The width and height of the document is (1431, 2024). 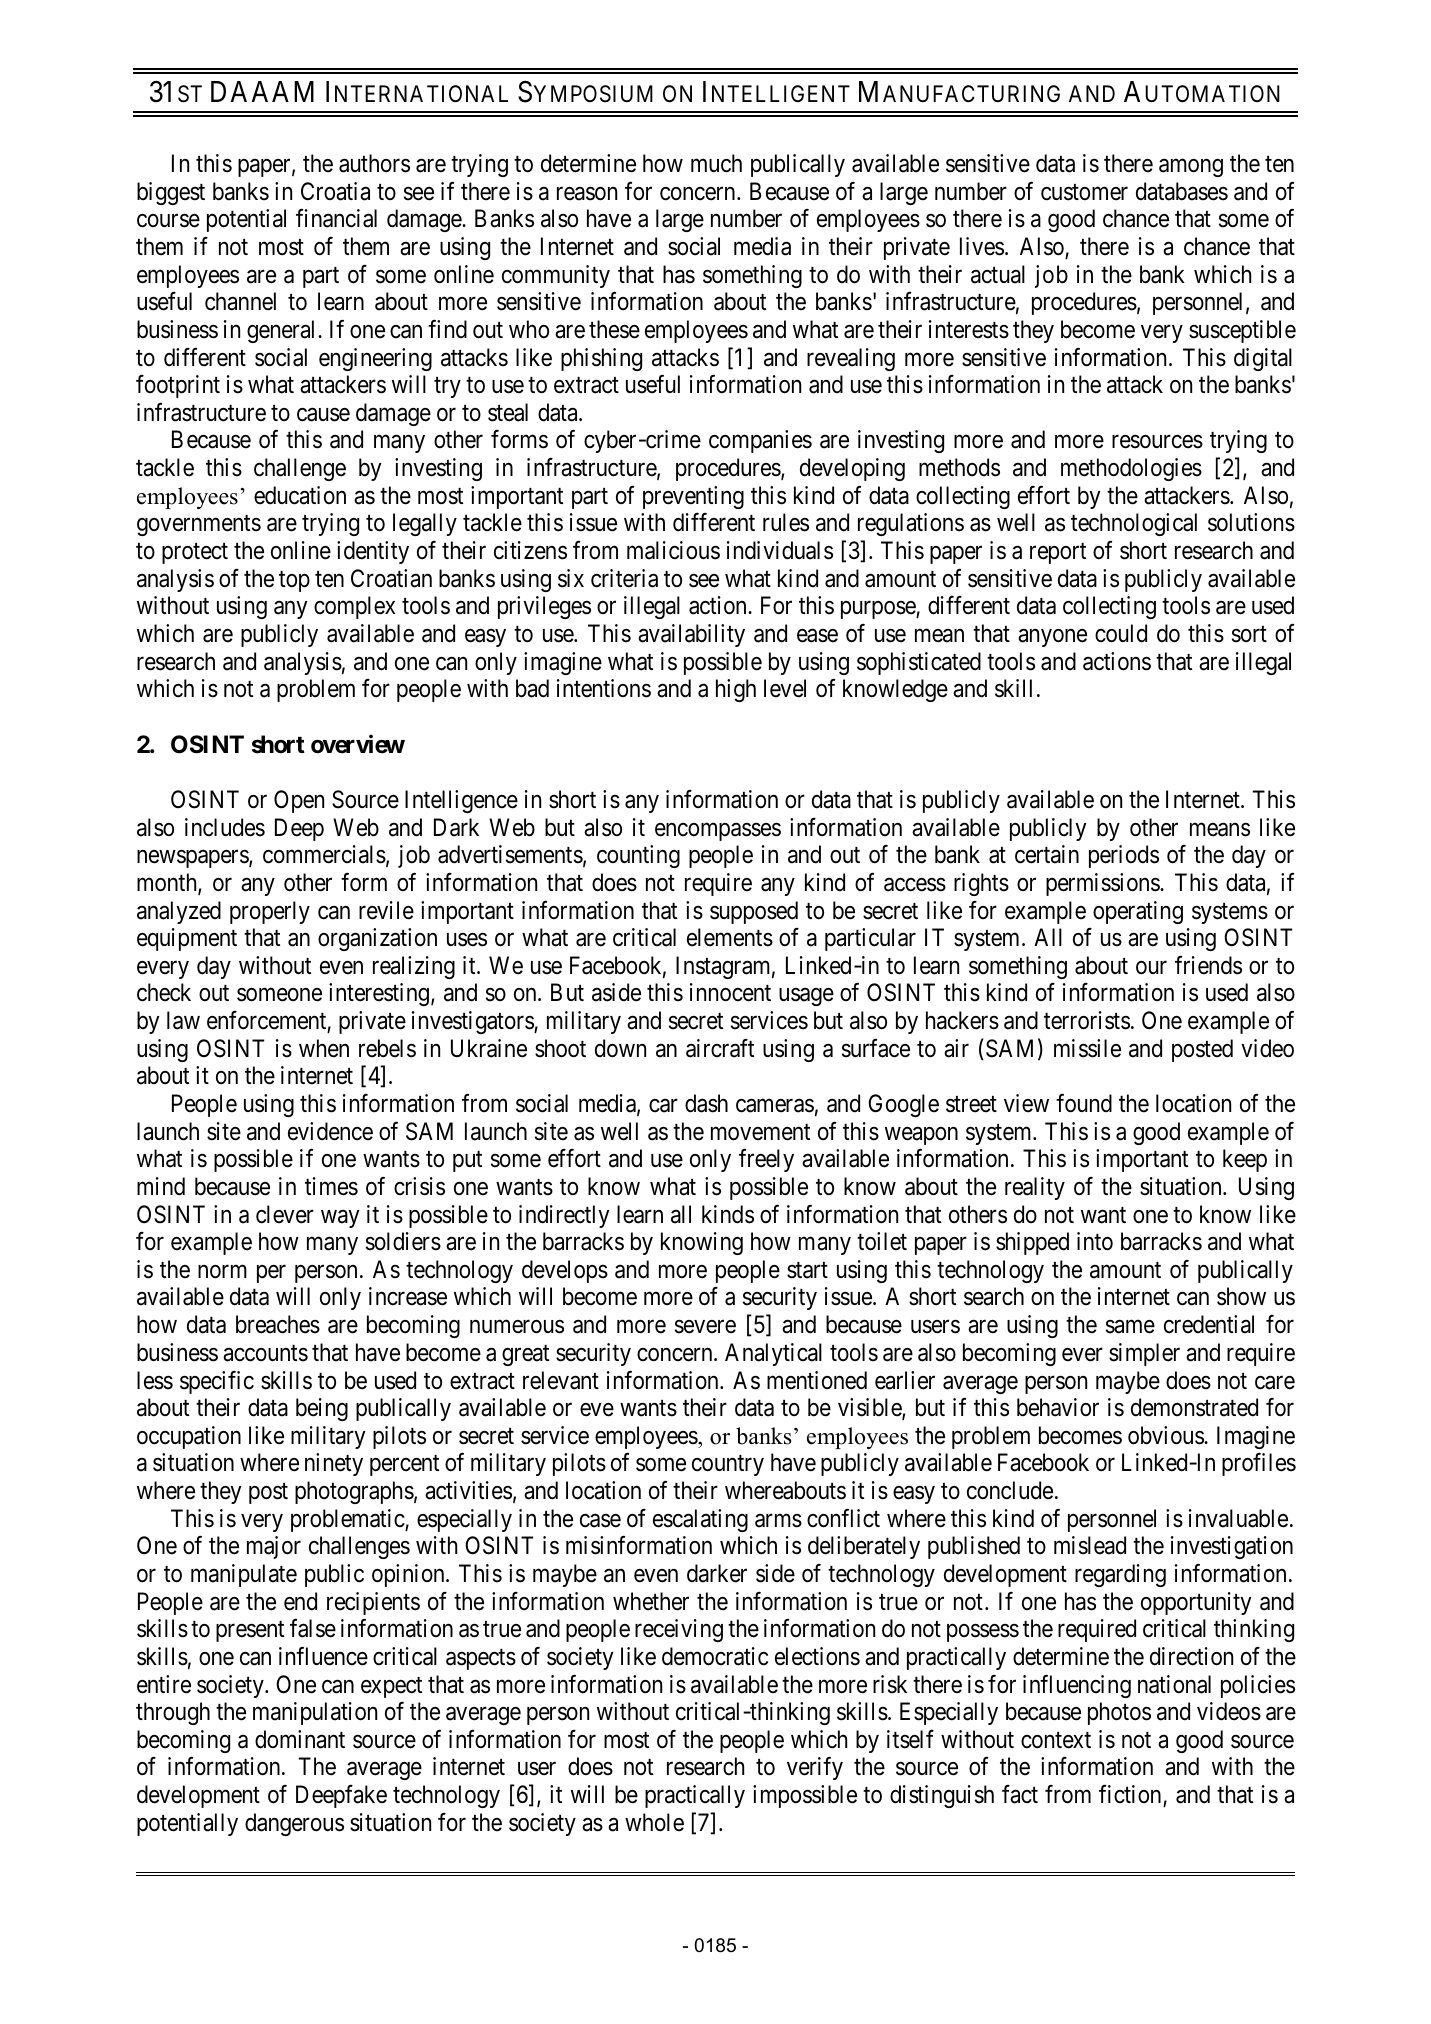 What do you see at coordinates (336, 218) in the document?
I see `financial` at bounding box center [336, 218].
